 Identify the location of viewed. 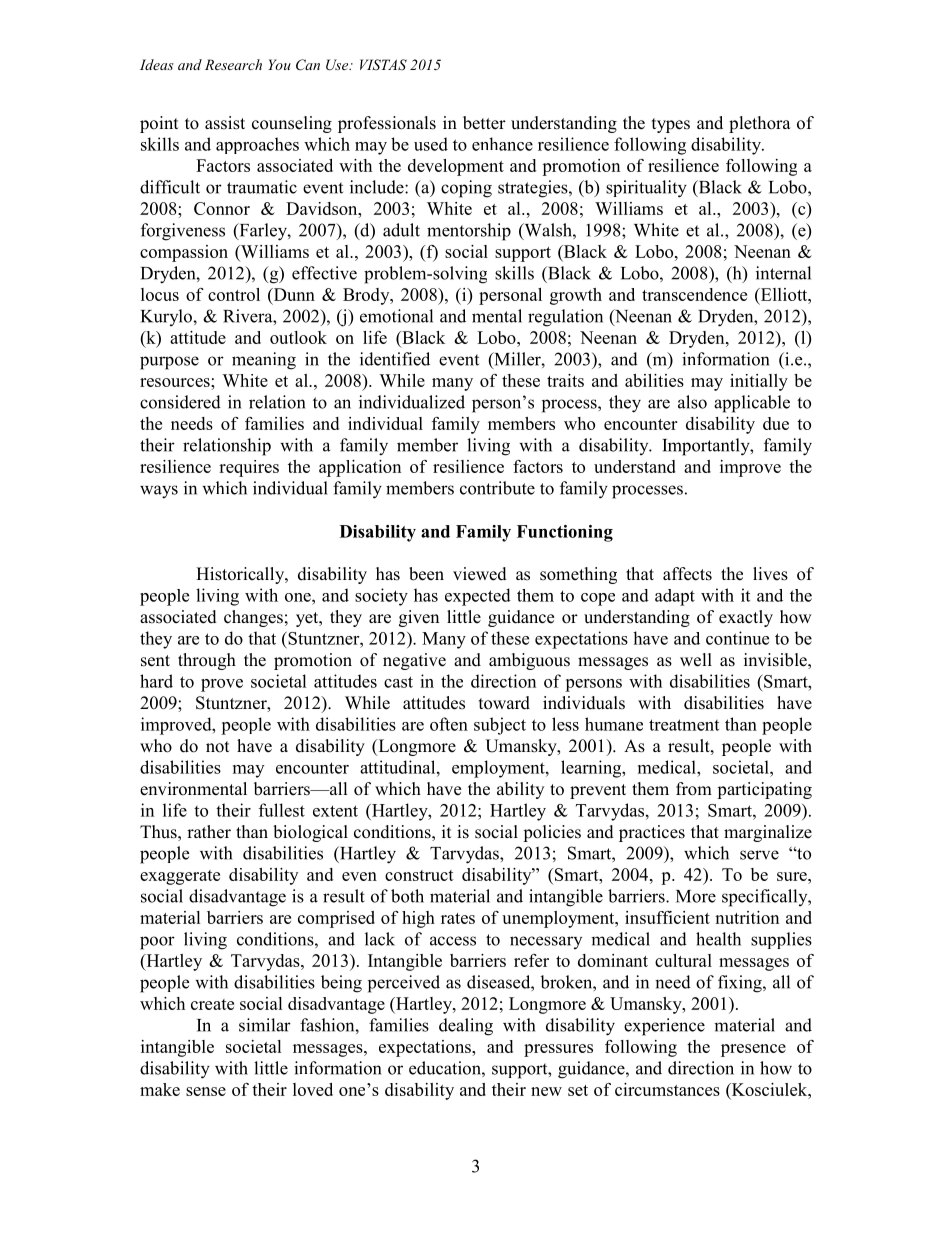
(480, 574).
